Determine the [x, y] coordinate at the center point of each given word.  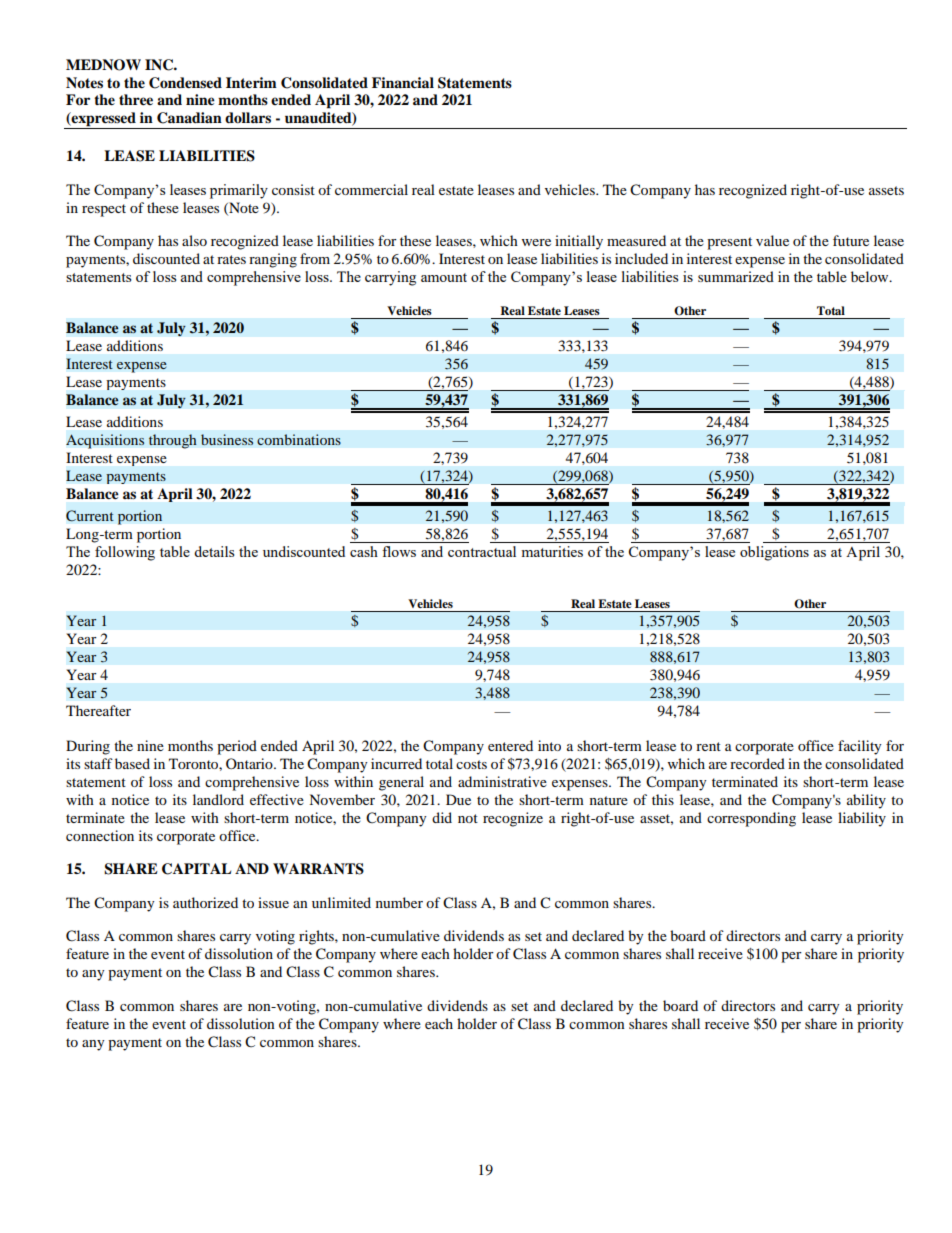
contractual [482, 551]
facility [860, 747]
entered [510, 745]
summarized [736, 276]
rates [231, 259]
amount [444, 277]
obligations [774, 553]
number [399, 902]
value [772, 240]
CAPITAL [196, 869]
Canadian [189, 118]
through [173, 441]
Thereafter [98, 710]
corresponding [751, 819]
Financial [403, 82]
